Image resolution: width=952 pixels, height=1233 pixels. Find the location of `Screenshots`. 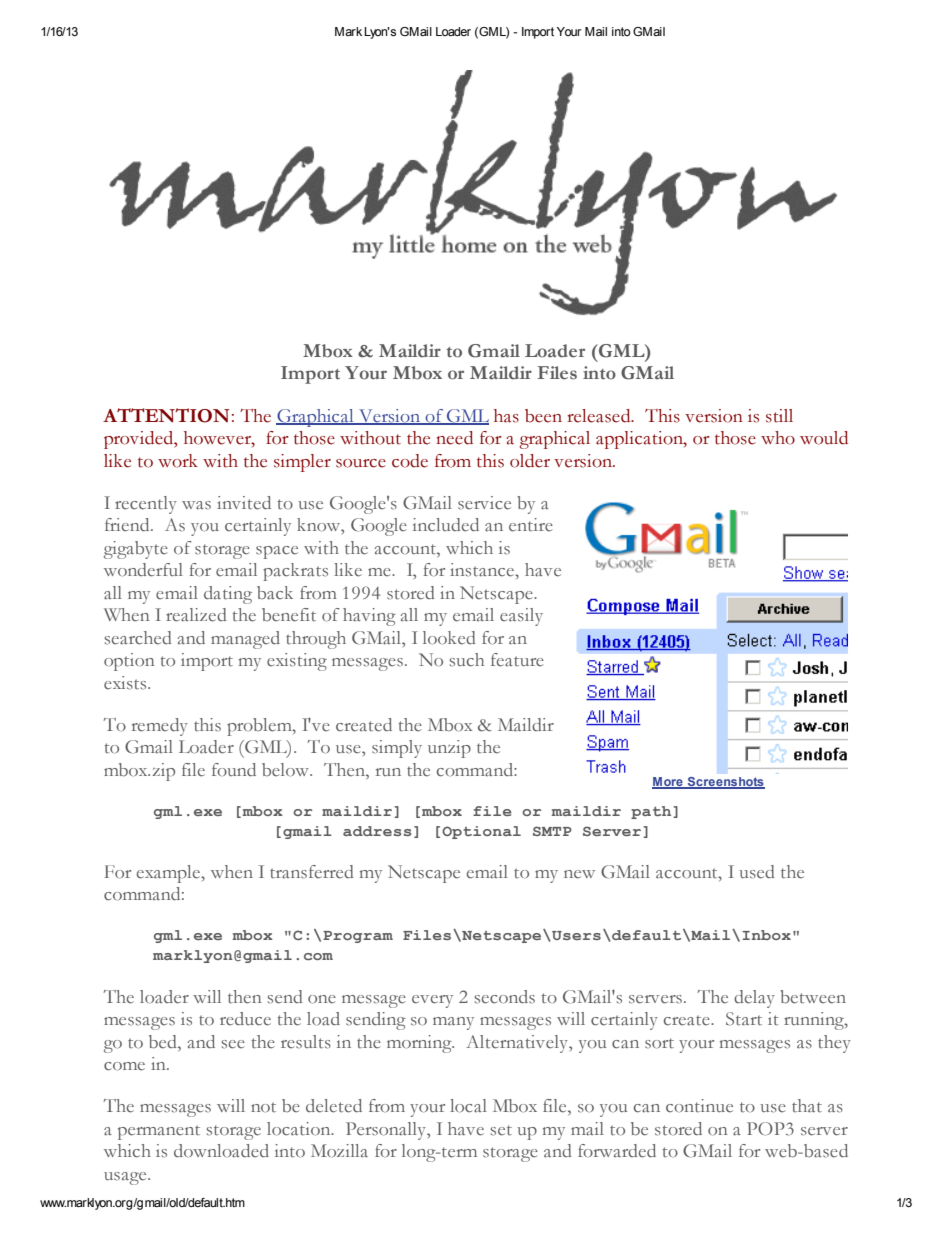

Screenshots is located at coordinates (725, 782).
